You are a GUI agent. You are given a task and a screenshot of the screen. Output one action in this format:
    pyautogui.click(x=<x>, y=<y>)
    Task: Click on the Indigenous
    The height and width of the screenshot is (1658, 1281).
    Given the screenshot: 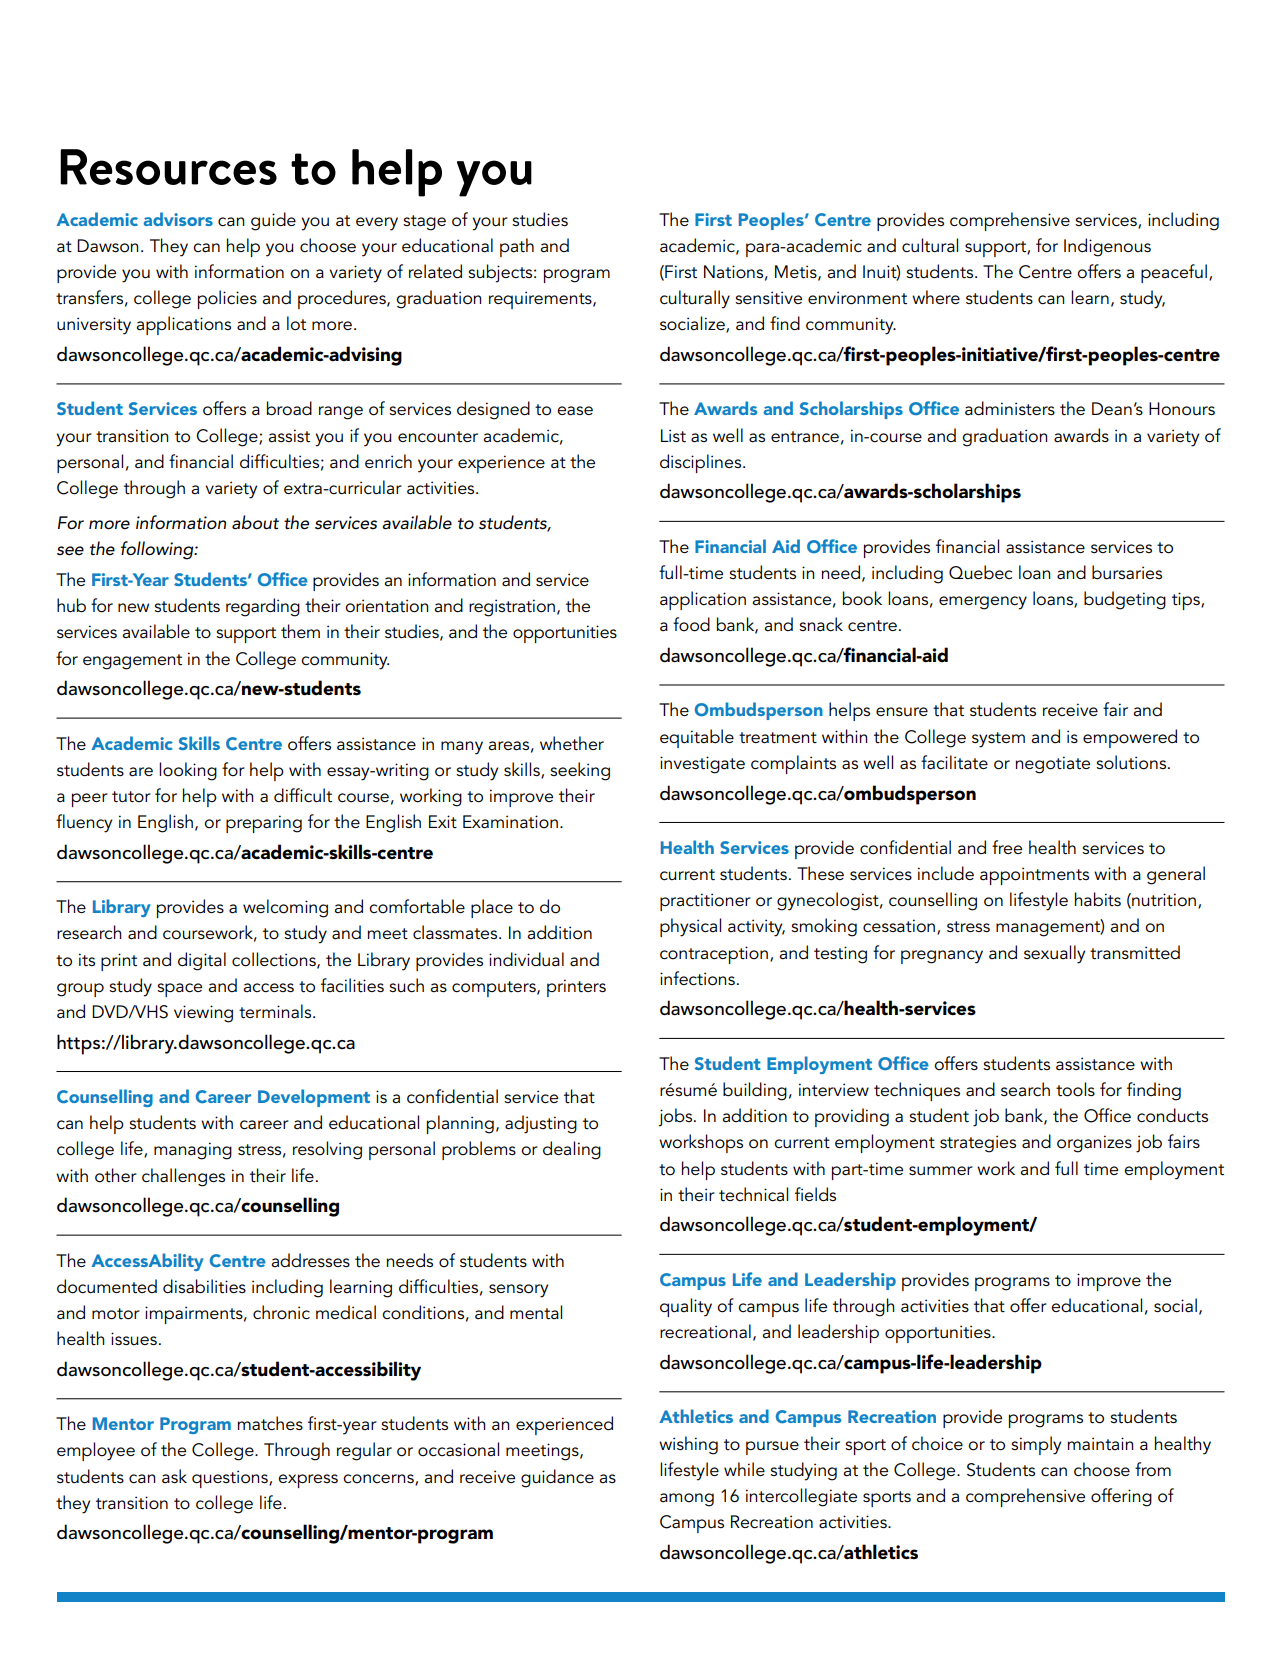 What is the action you would take?
    pyautogui.click(x=1107, y=247)
